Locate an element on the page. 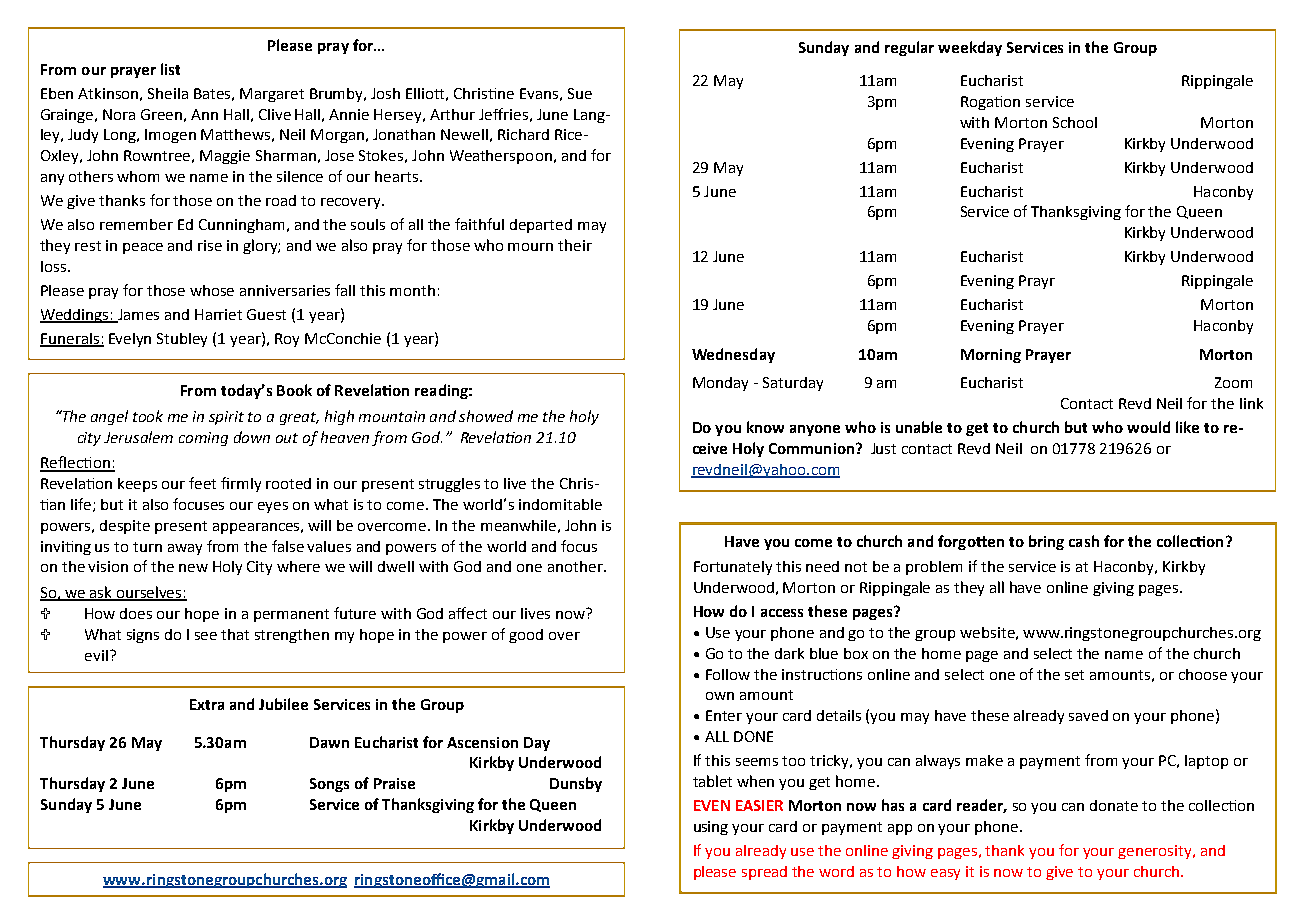 The image size is (1308, 924). Songs is located at coordinates (329, 785).
